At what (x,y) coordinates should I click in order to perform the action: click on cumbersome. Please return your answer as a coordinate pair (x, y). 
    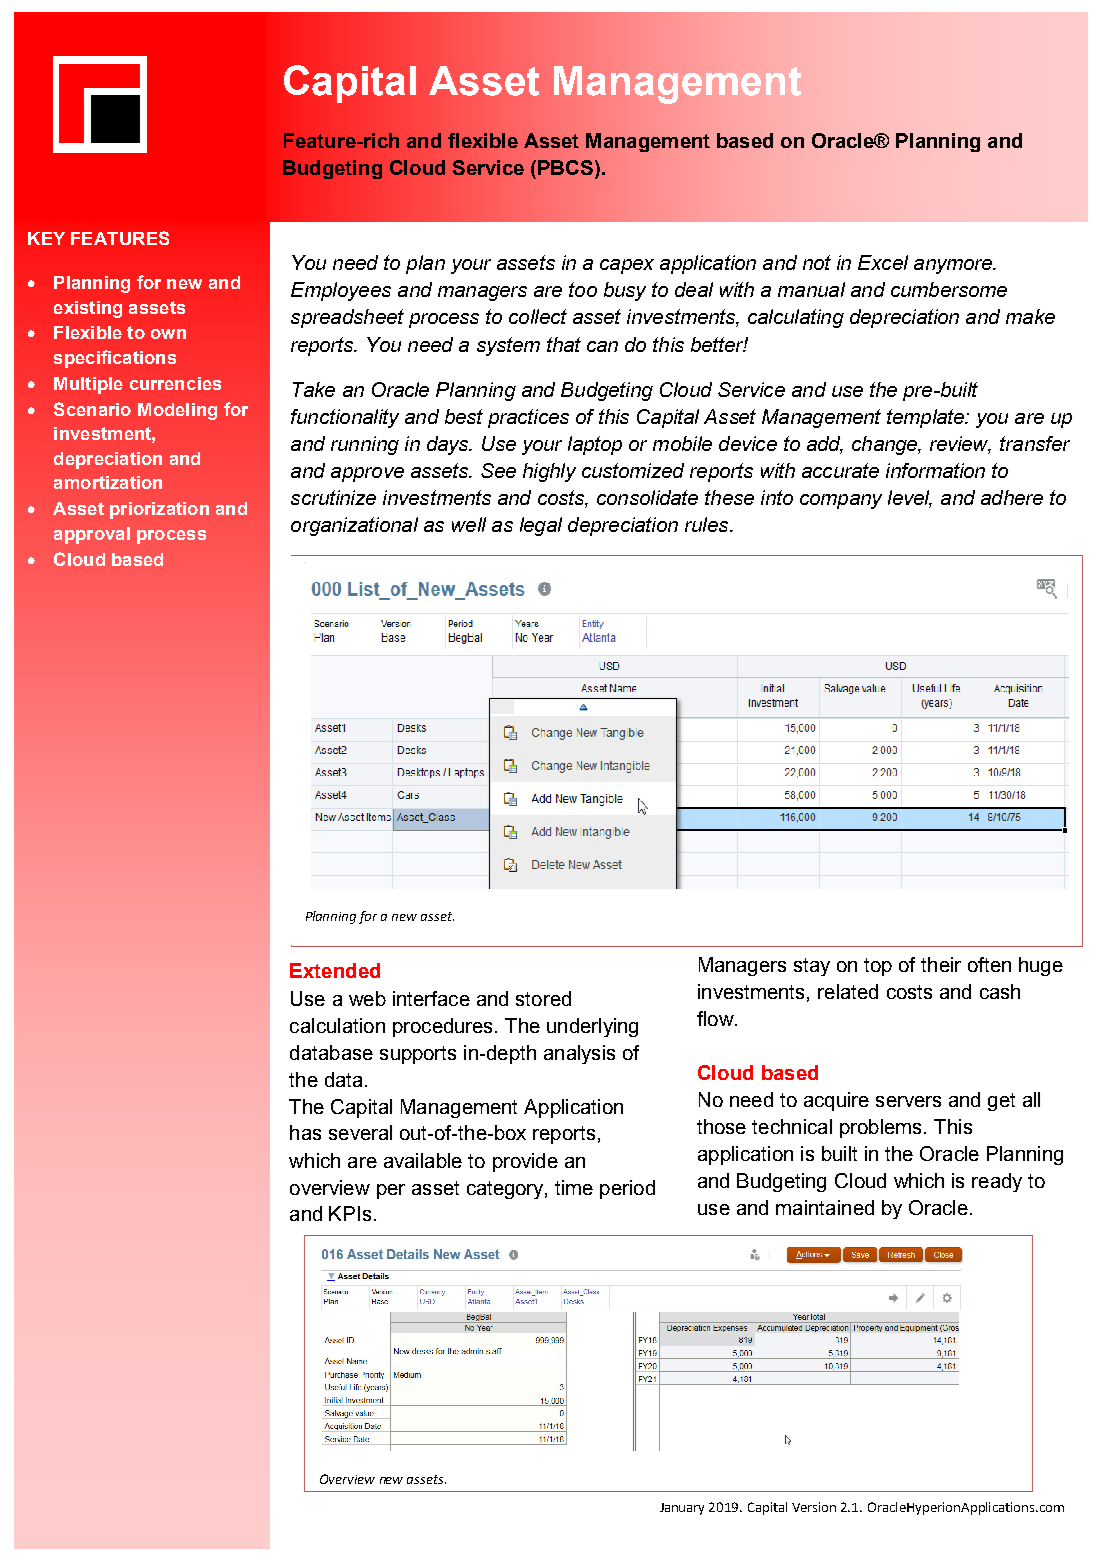
    Looking at the image, I should click on (949, 289).
